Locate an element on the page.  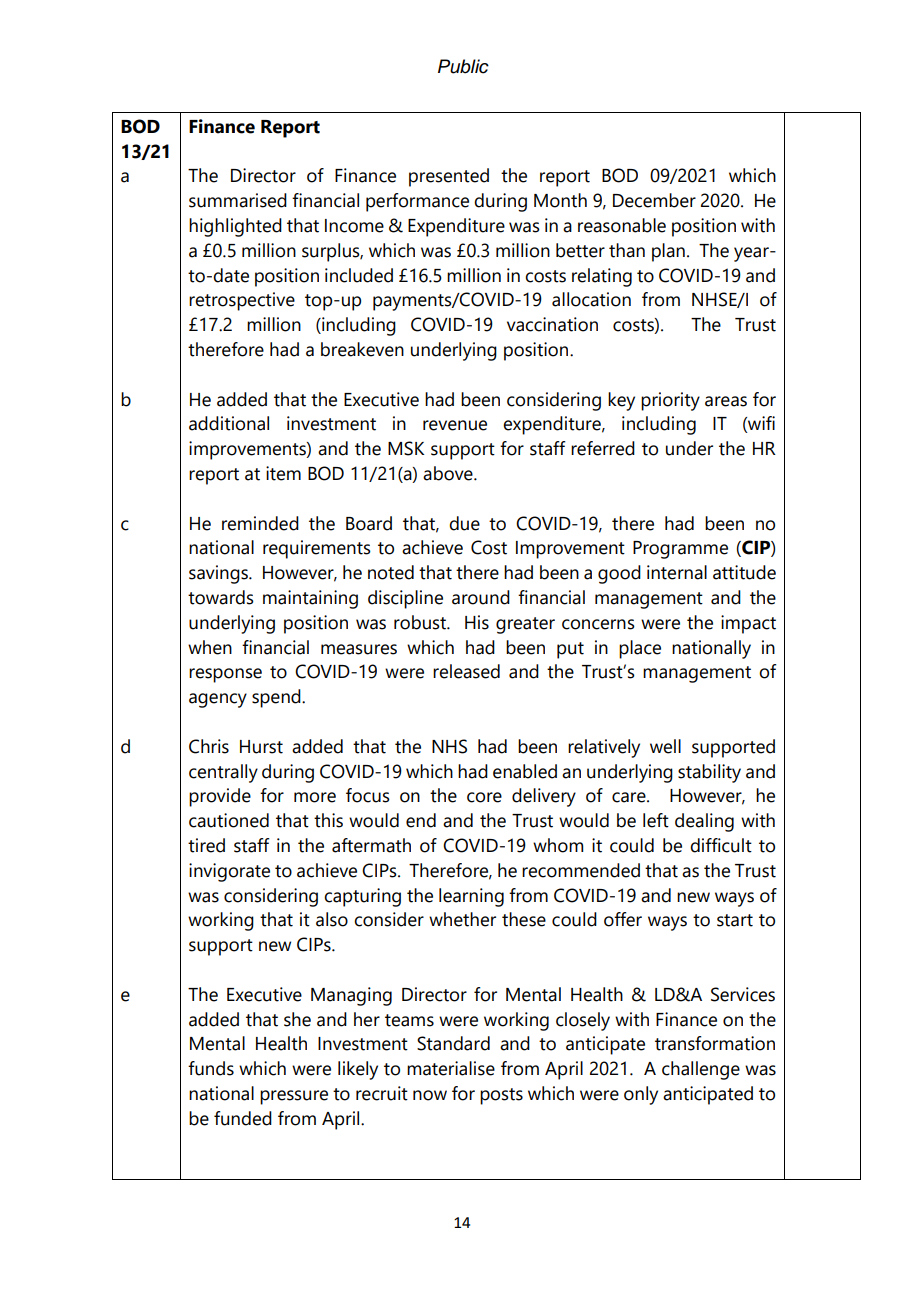
maintaining is located at coordinates (310, 599).
